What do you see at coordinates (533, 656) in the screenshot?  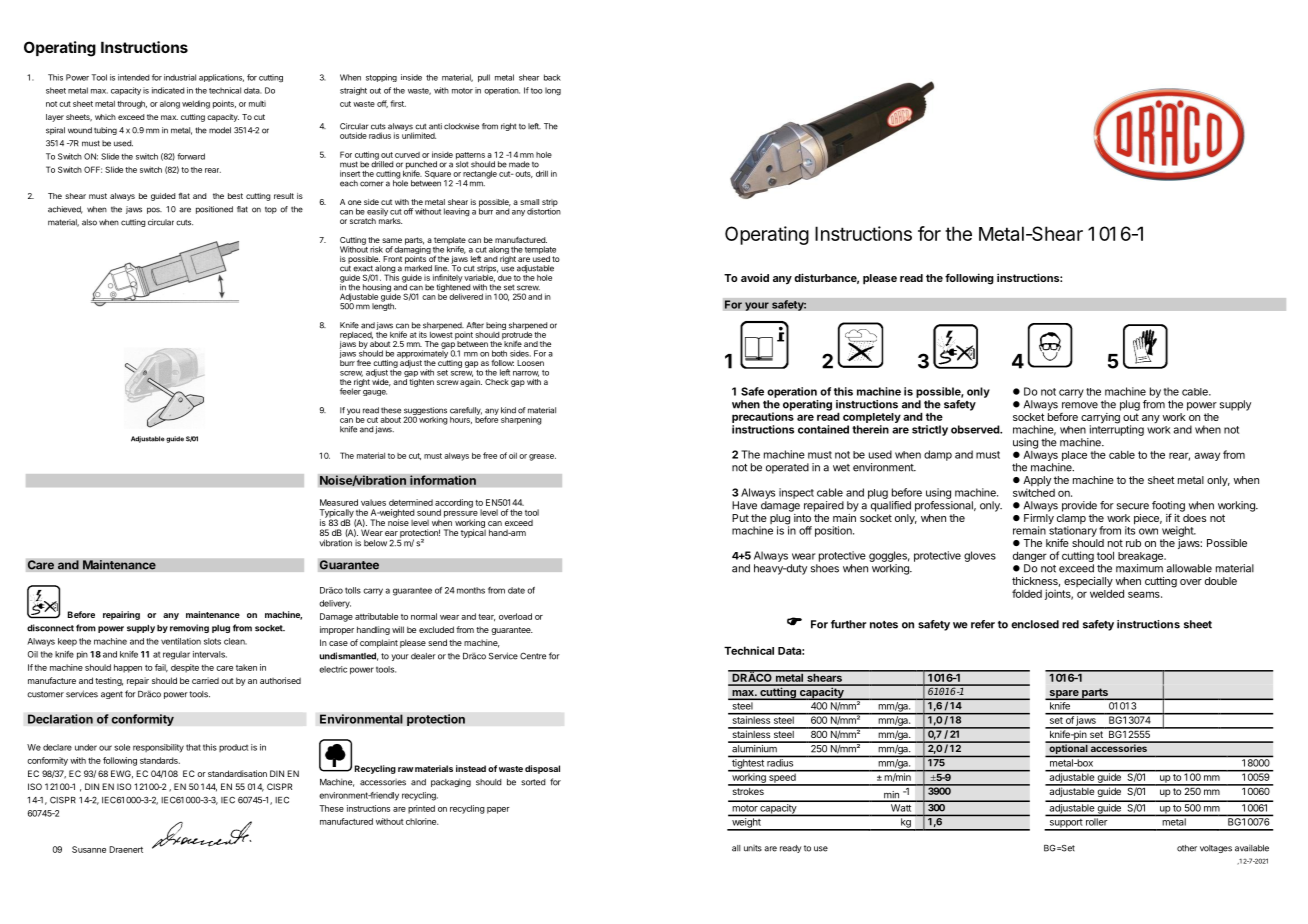 I see `Centre` at bounding box center [533, 656].
